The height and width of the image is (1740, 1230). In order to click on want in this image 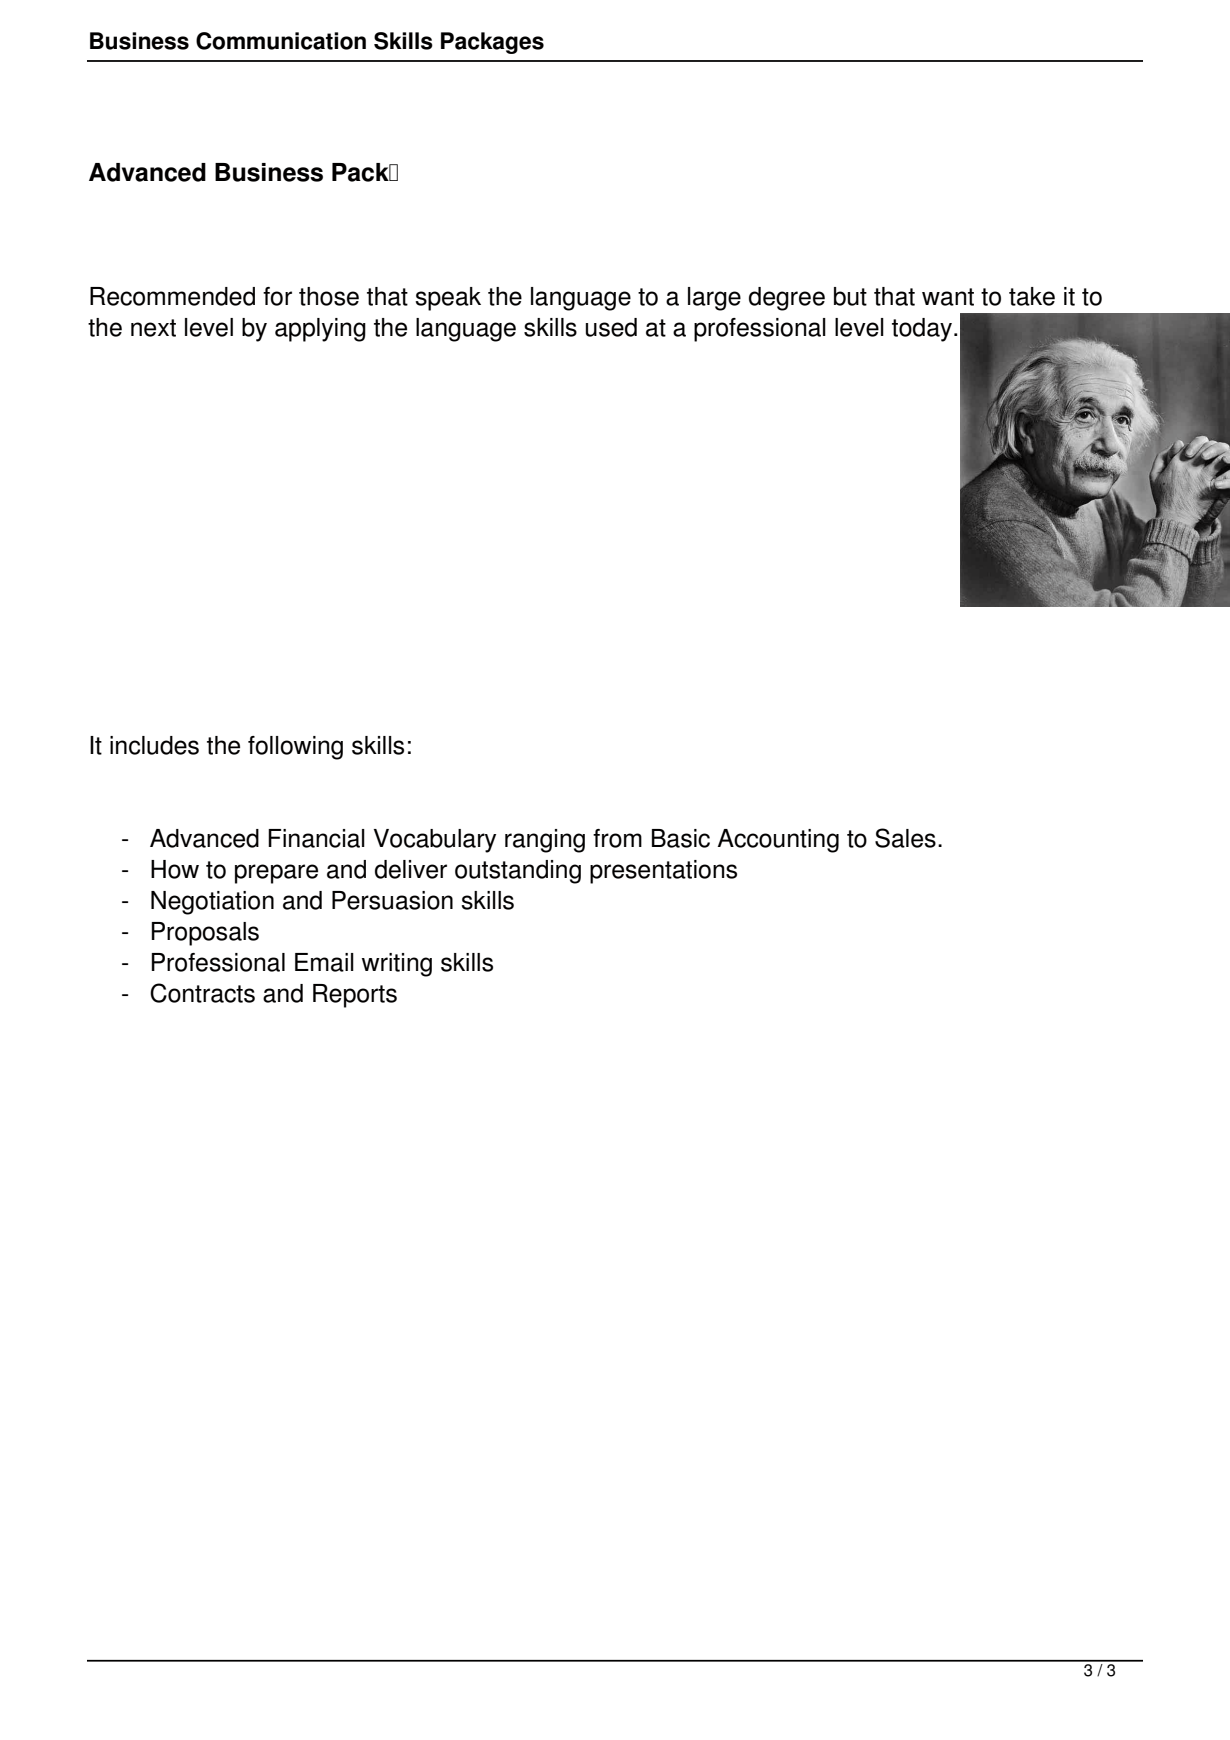, I will do `click(948, 297)`.
